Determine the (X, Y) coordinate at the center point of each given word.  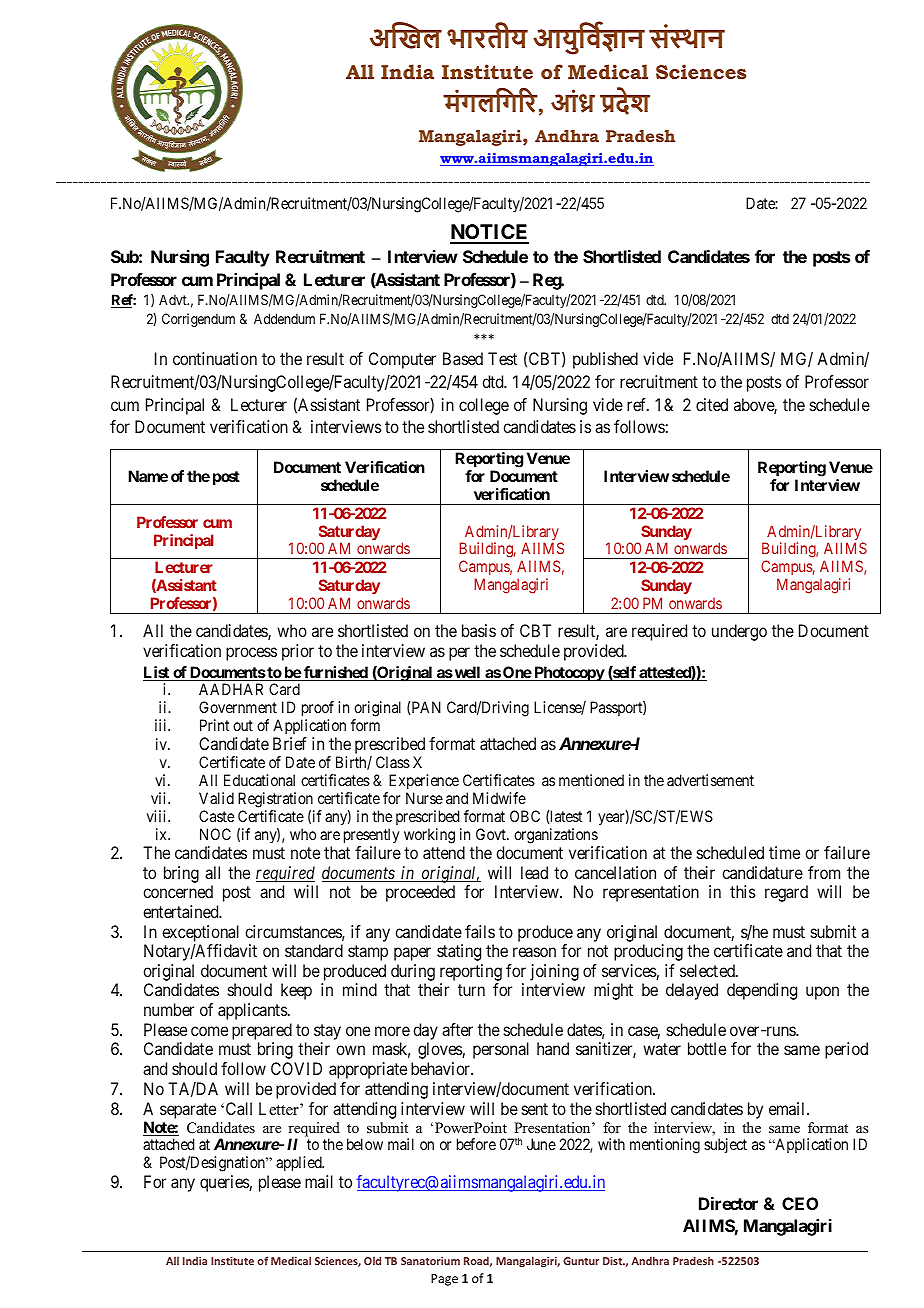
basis (479, 630)
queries (225, 1183)
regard (786, 893)
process (251, 654)
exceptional (200, 933)
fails (480, 931)
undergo (739, 632)
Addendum (284, 318)
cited (712, 404)
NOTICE (489, 233)
